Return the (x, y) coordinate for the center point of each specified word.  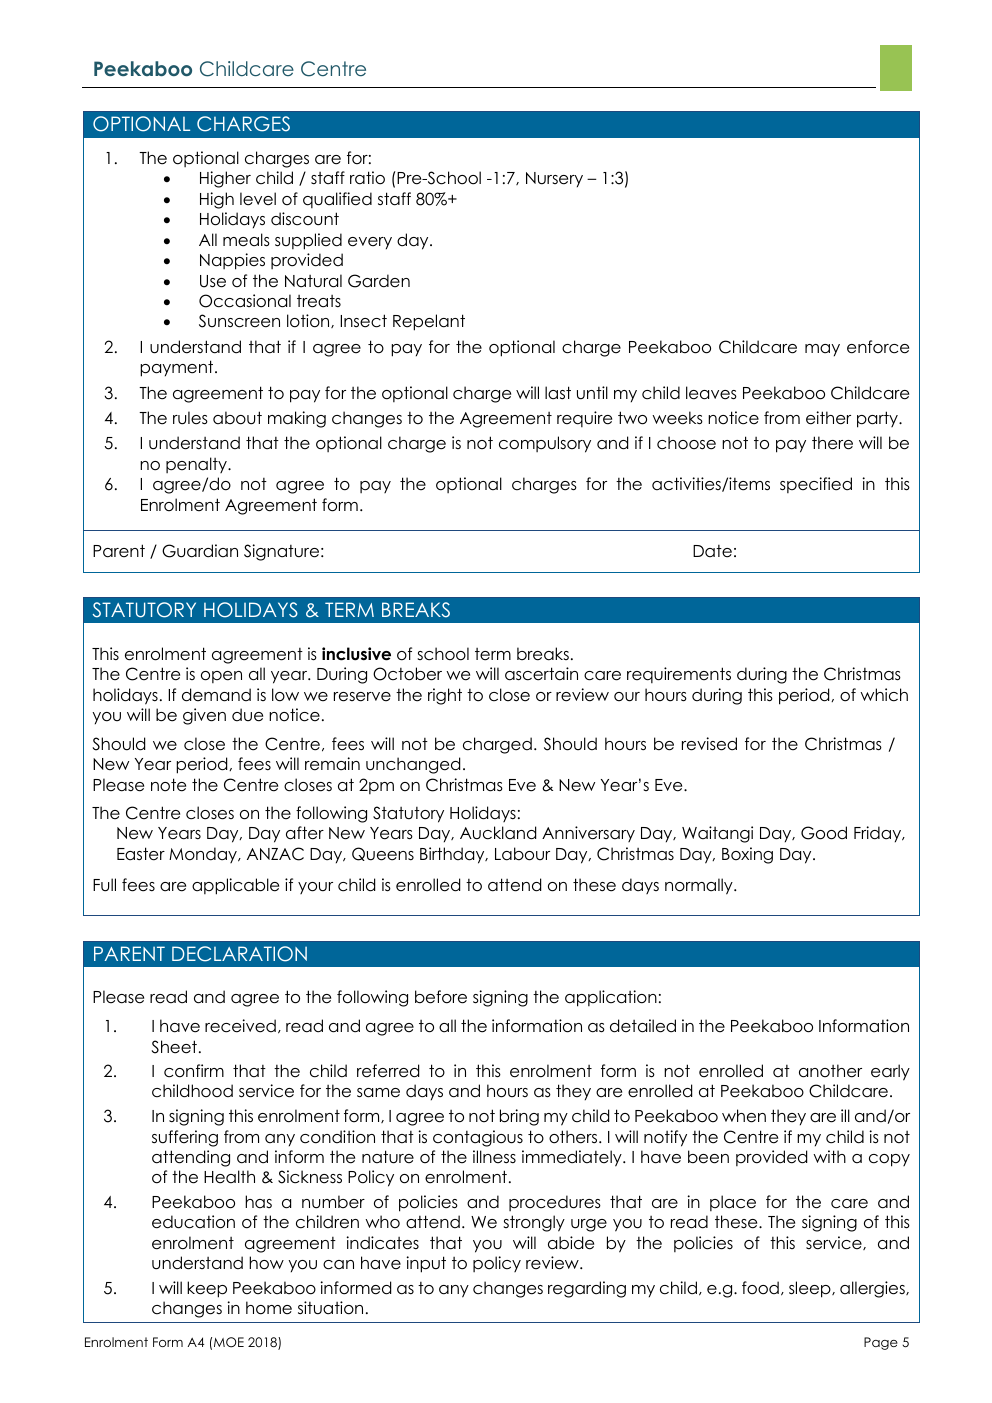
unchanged (413, 765)
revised (709, 744)
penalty (197, 465)
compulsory (545, 444)
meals (246, 240)
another (830, 1071)
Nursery (554, 180)
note (168, 785)
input (426, 1264)
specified (816, 485)
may (822, 350)
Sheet (174, 1047)
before (441, 997)
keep (207, 1289)
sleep (811, 1289)
